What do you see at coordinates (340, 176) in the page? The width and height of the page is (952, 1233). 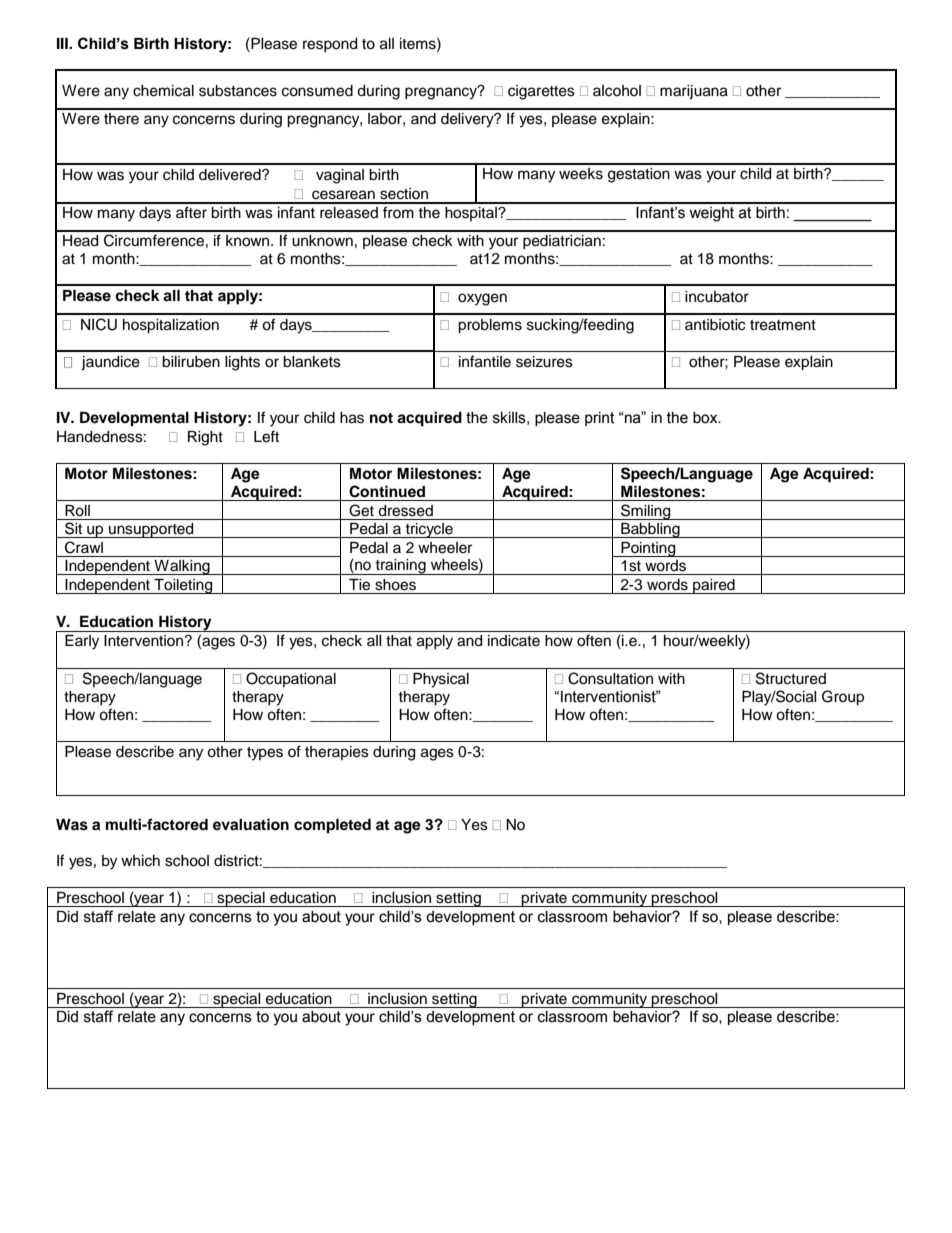 I see `vaginal` at bounding box center [340, 176].
